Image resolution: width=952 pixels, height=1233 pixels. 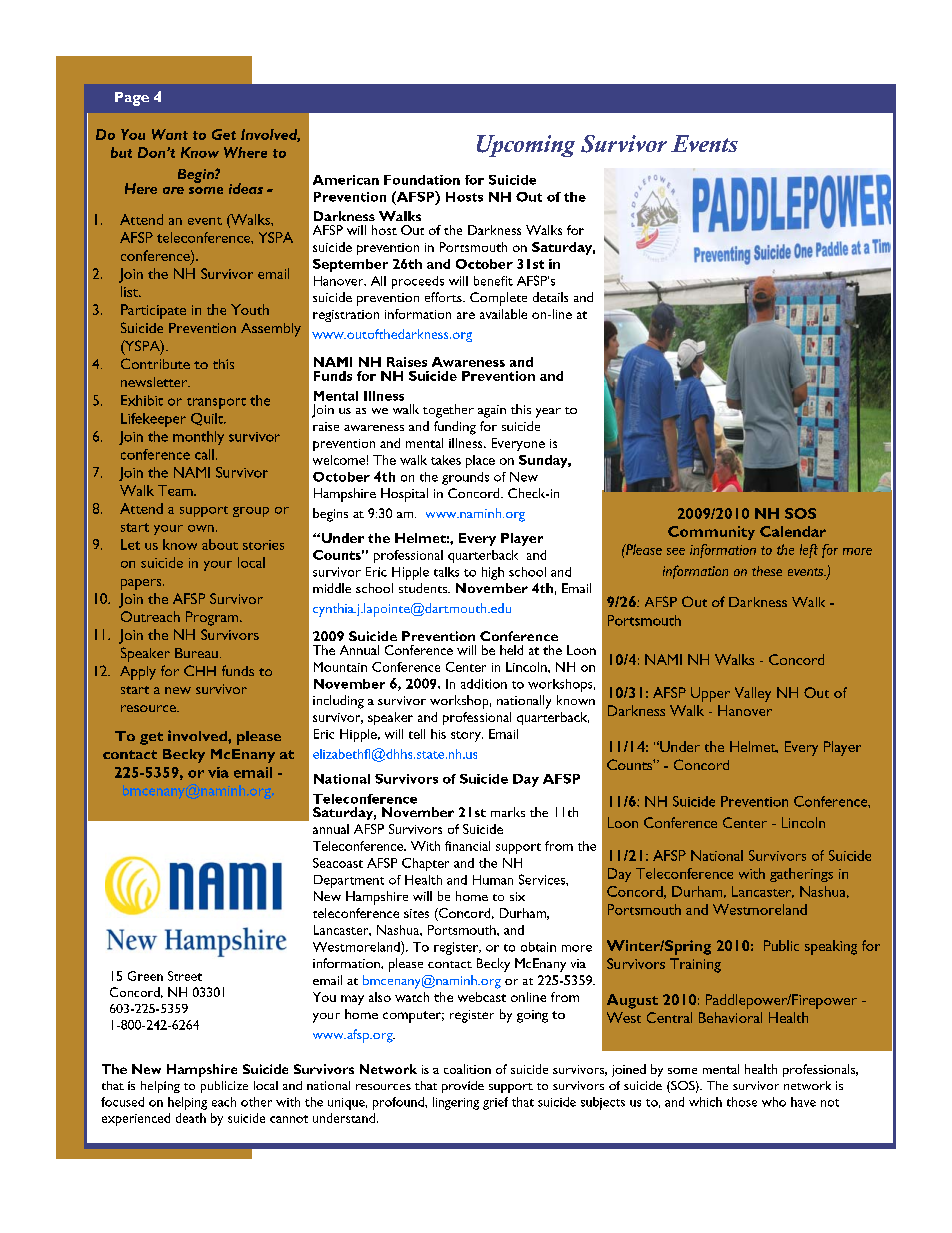 I want to click on addition, so click(x=484, y=684).
